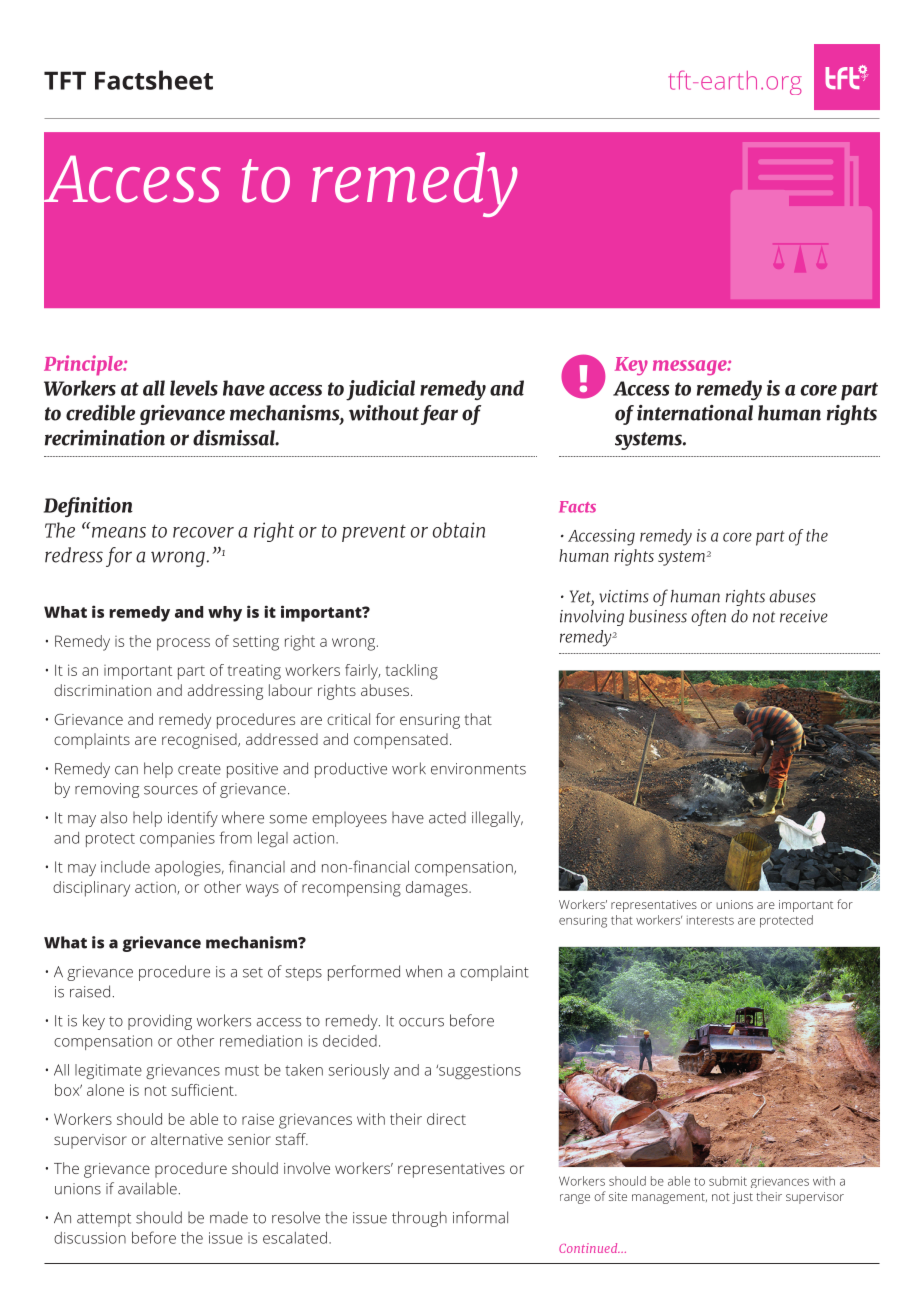 This screenshot has height=1308, width=924. What do you see at coordinates (421, 1022) in the screenshot?
I see `occurs` at bounding box center [421, 1022].
